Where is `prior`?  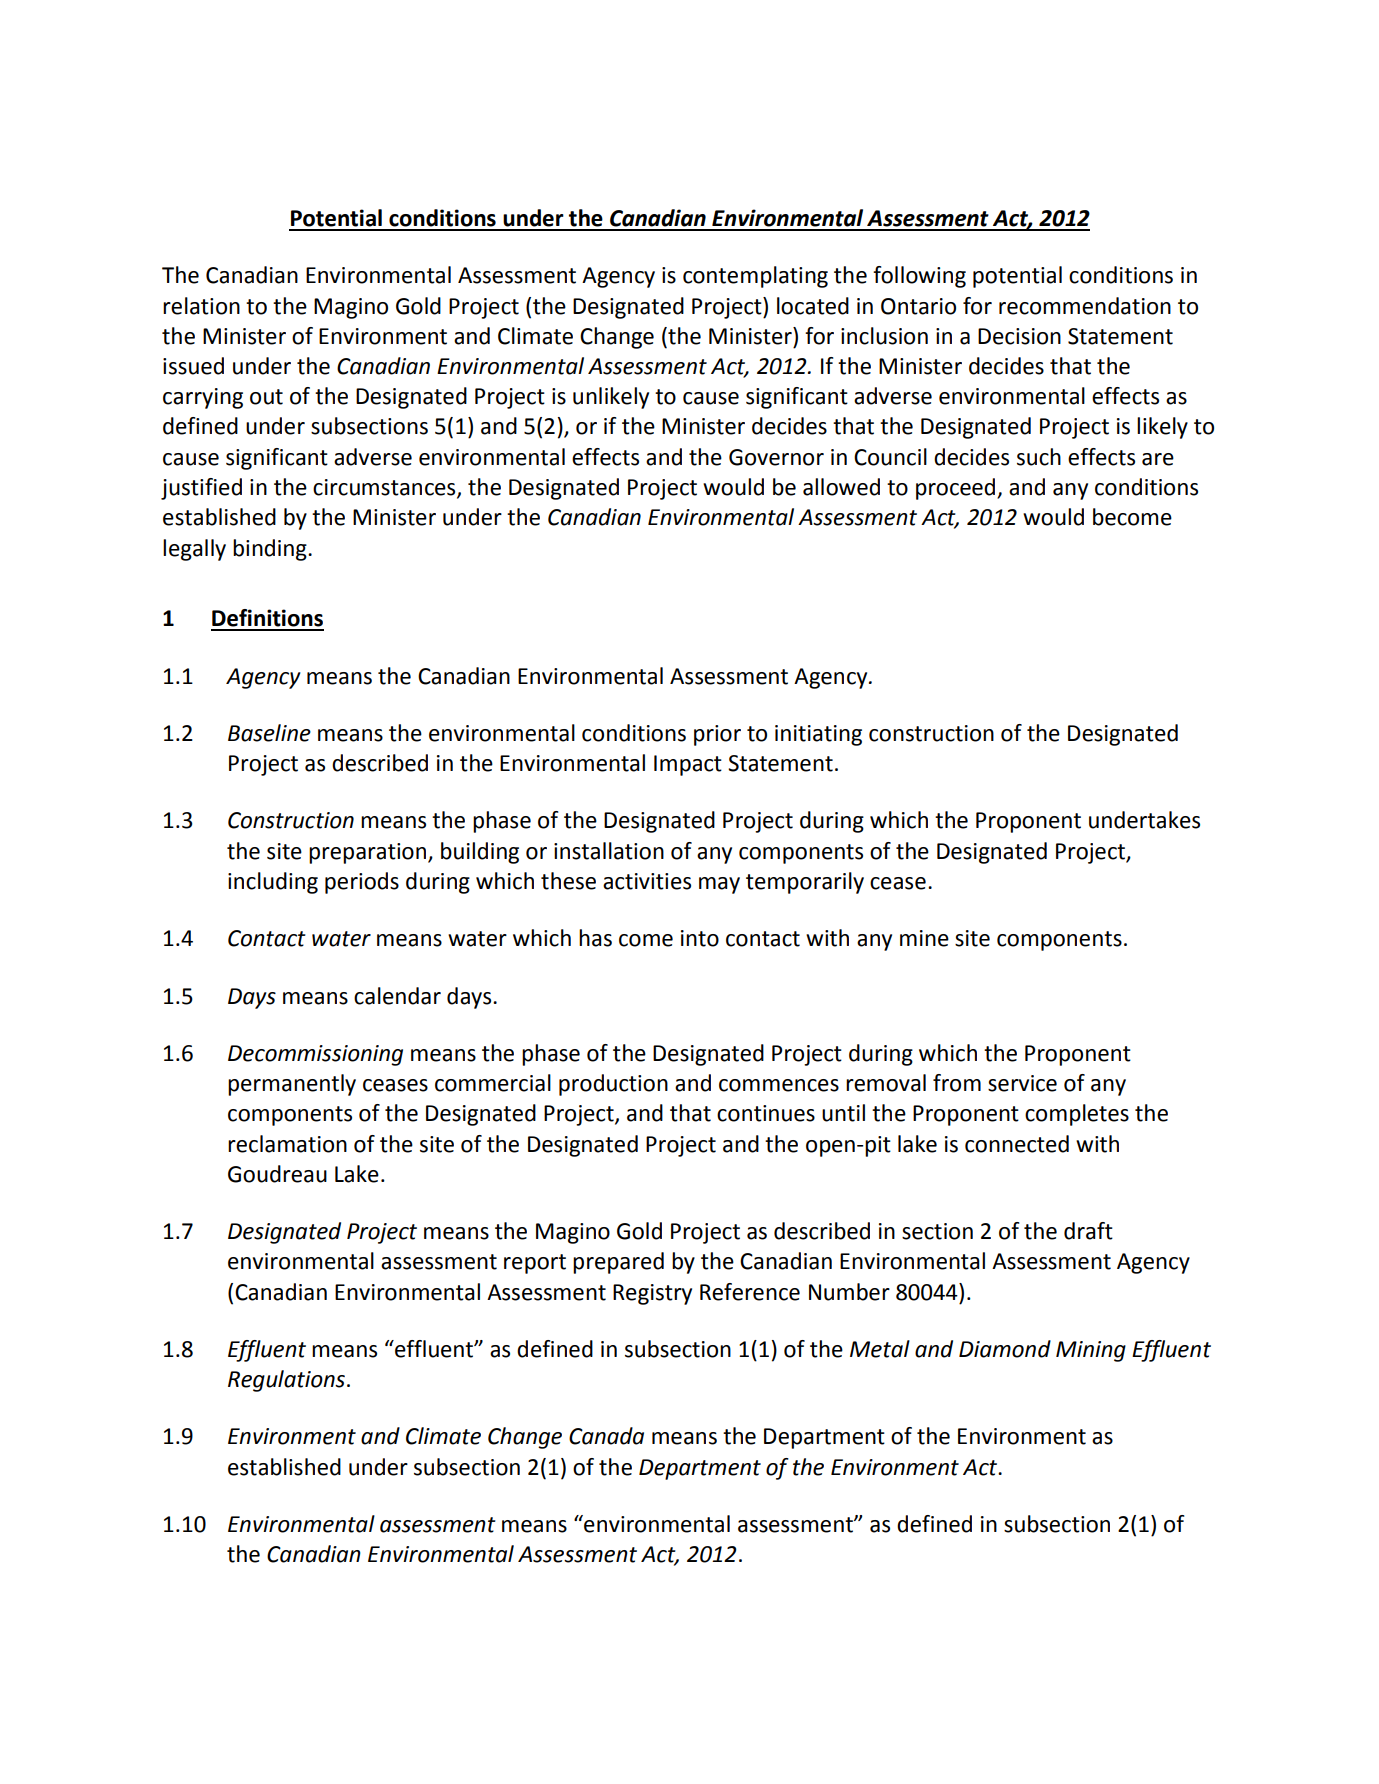 prior is located at coordinates (717, 735).
